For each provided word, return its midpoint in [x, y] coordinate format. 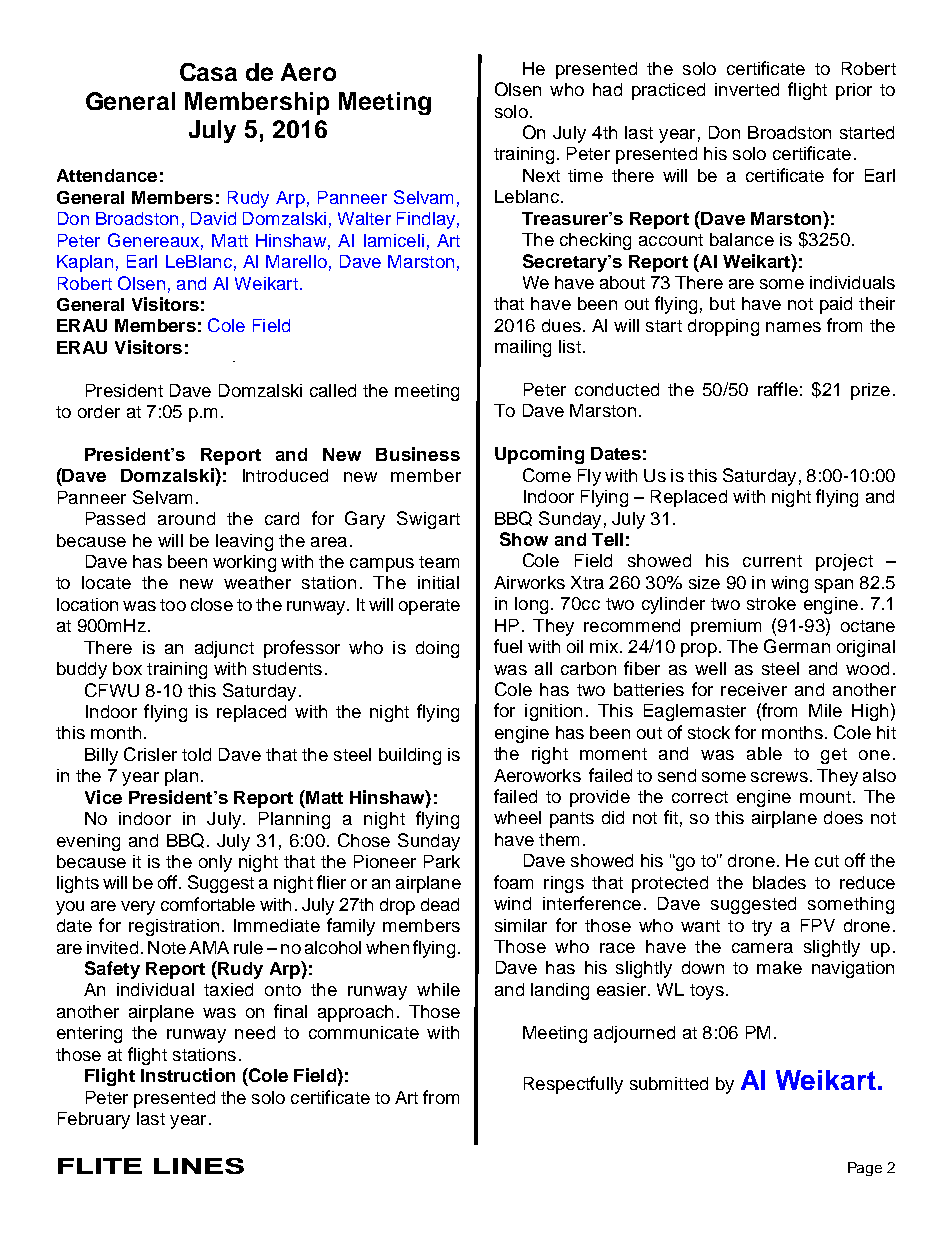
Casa [208, 72]
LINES [199, 1166]
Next [541, 175]
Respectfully [573, 1085]
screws [779, 777]
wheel [517, 817]
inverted [747, 89]
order [99, 411]
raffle [778, 389]
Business [418, 454]
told [196, 754]
